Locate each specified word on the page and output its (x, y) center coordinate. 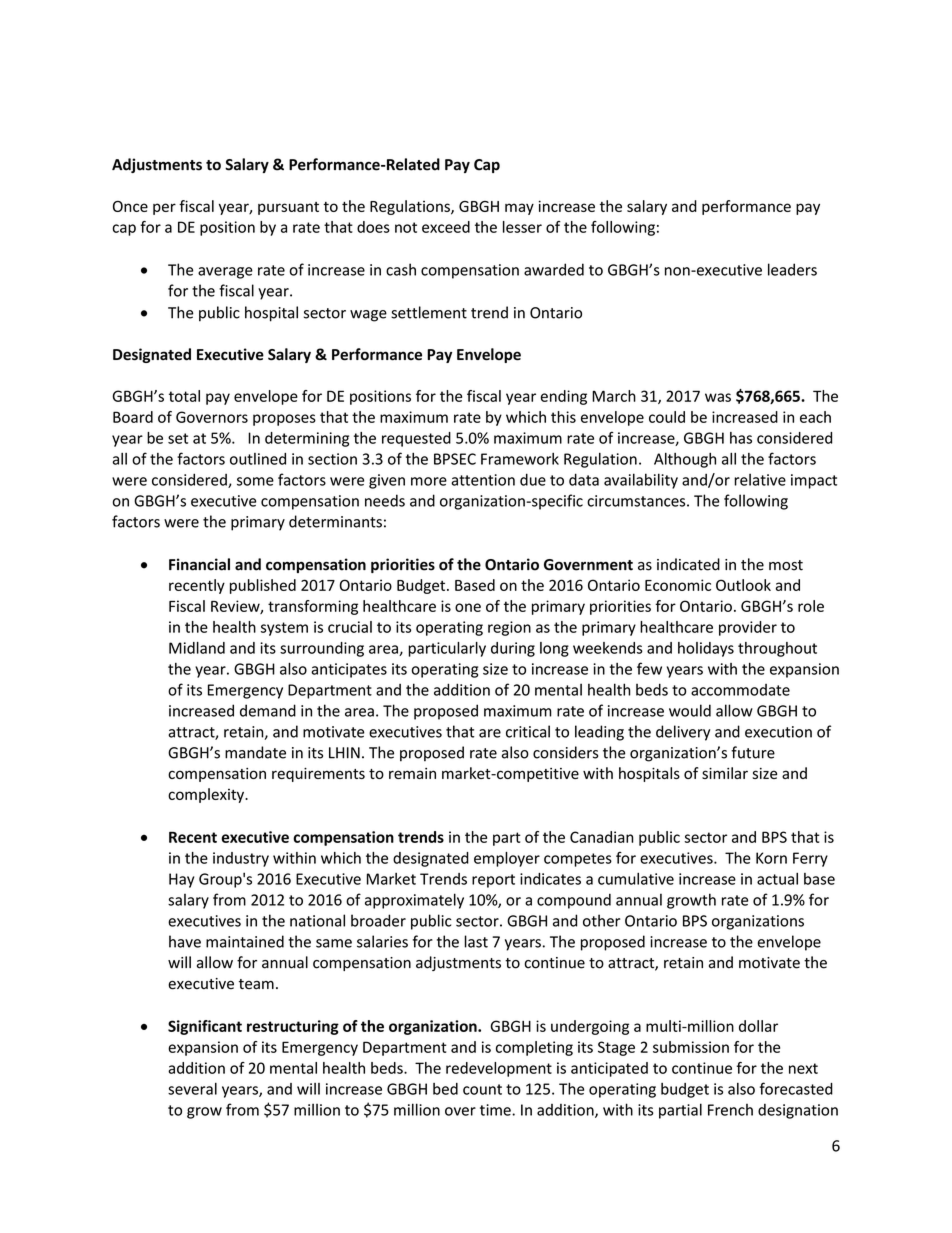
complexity (207, 795)
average (225, 273)
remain (412, 773)
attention (483, 480)
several (192, 1089)
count (482, 1089)
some (255, 481)
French (730, 1110)
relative (760, 479)
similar (725, 773)
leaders (792, 269)
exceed (446, 227)
